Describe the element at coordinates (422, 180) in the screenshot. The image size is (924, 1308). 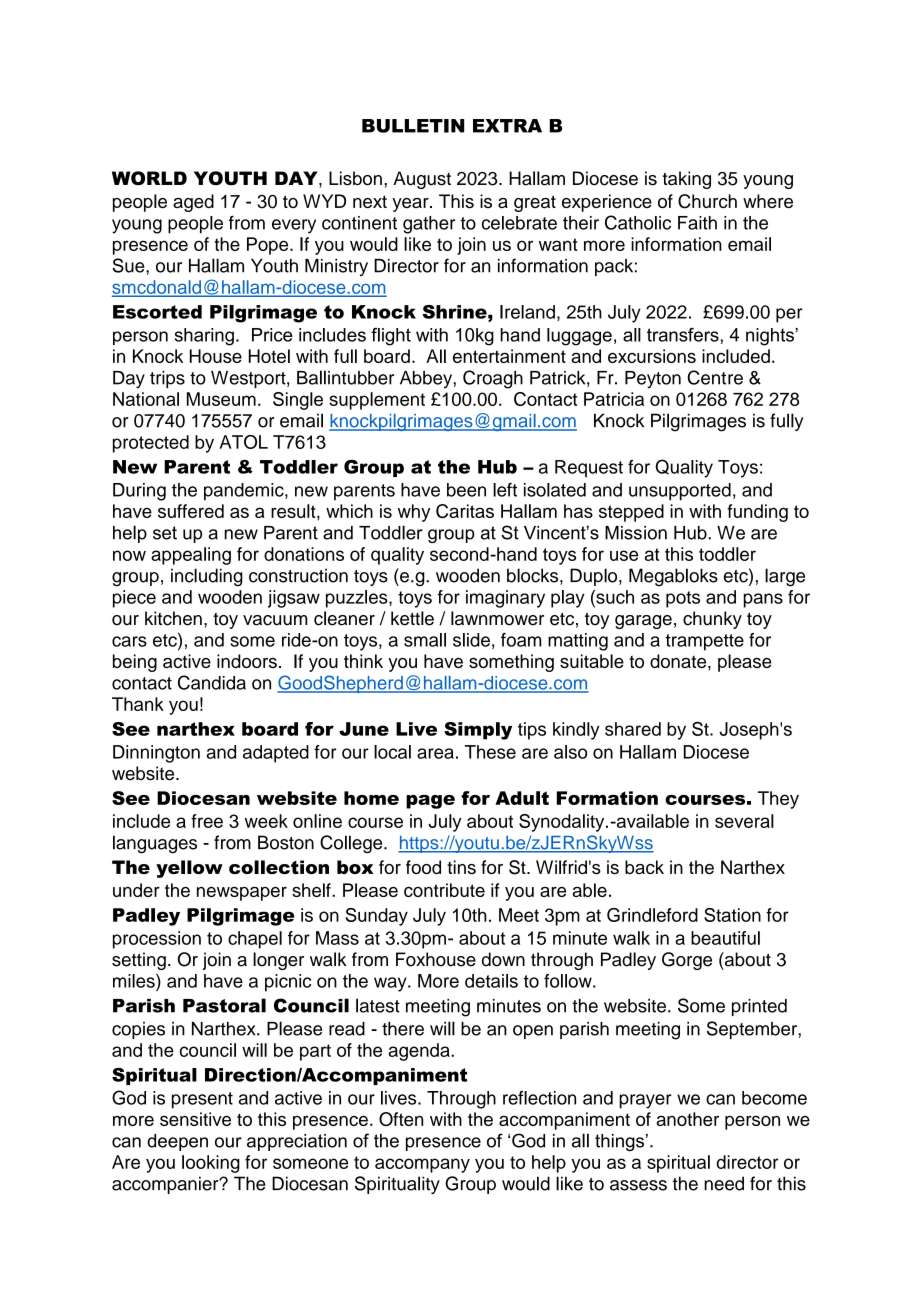
I see `August` at that location.
